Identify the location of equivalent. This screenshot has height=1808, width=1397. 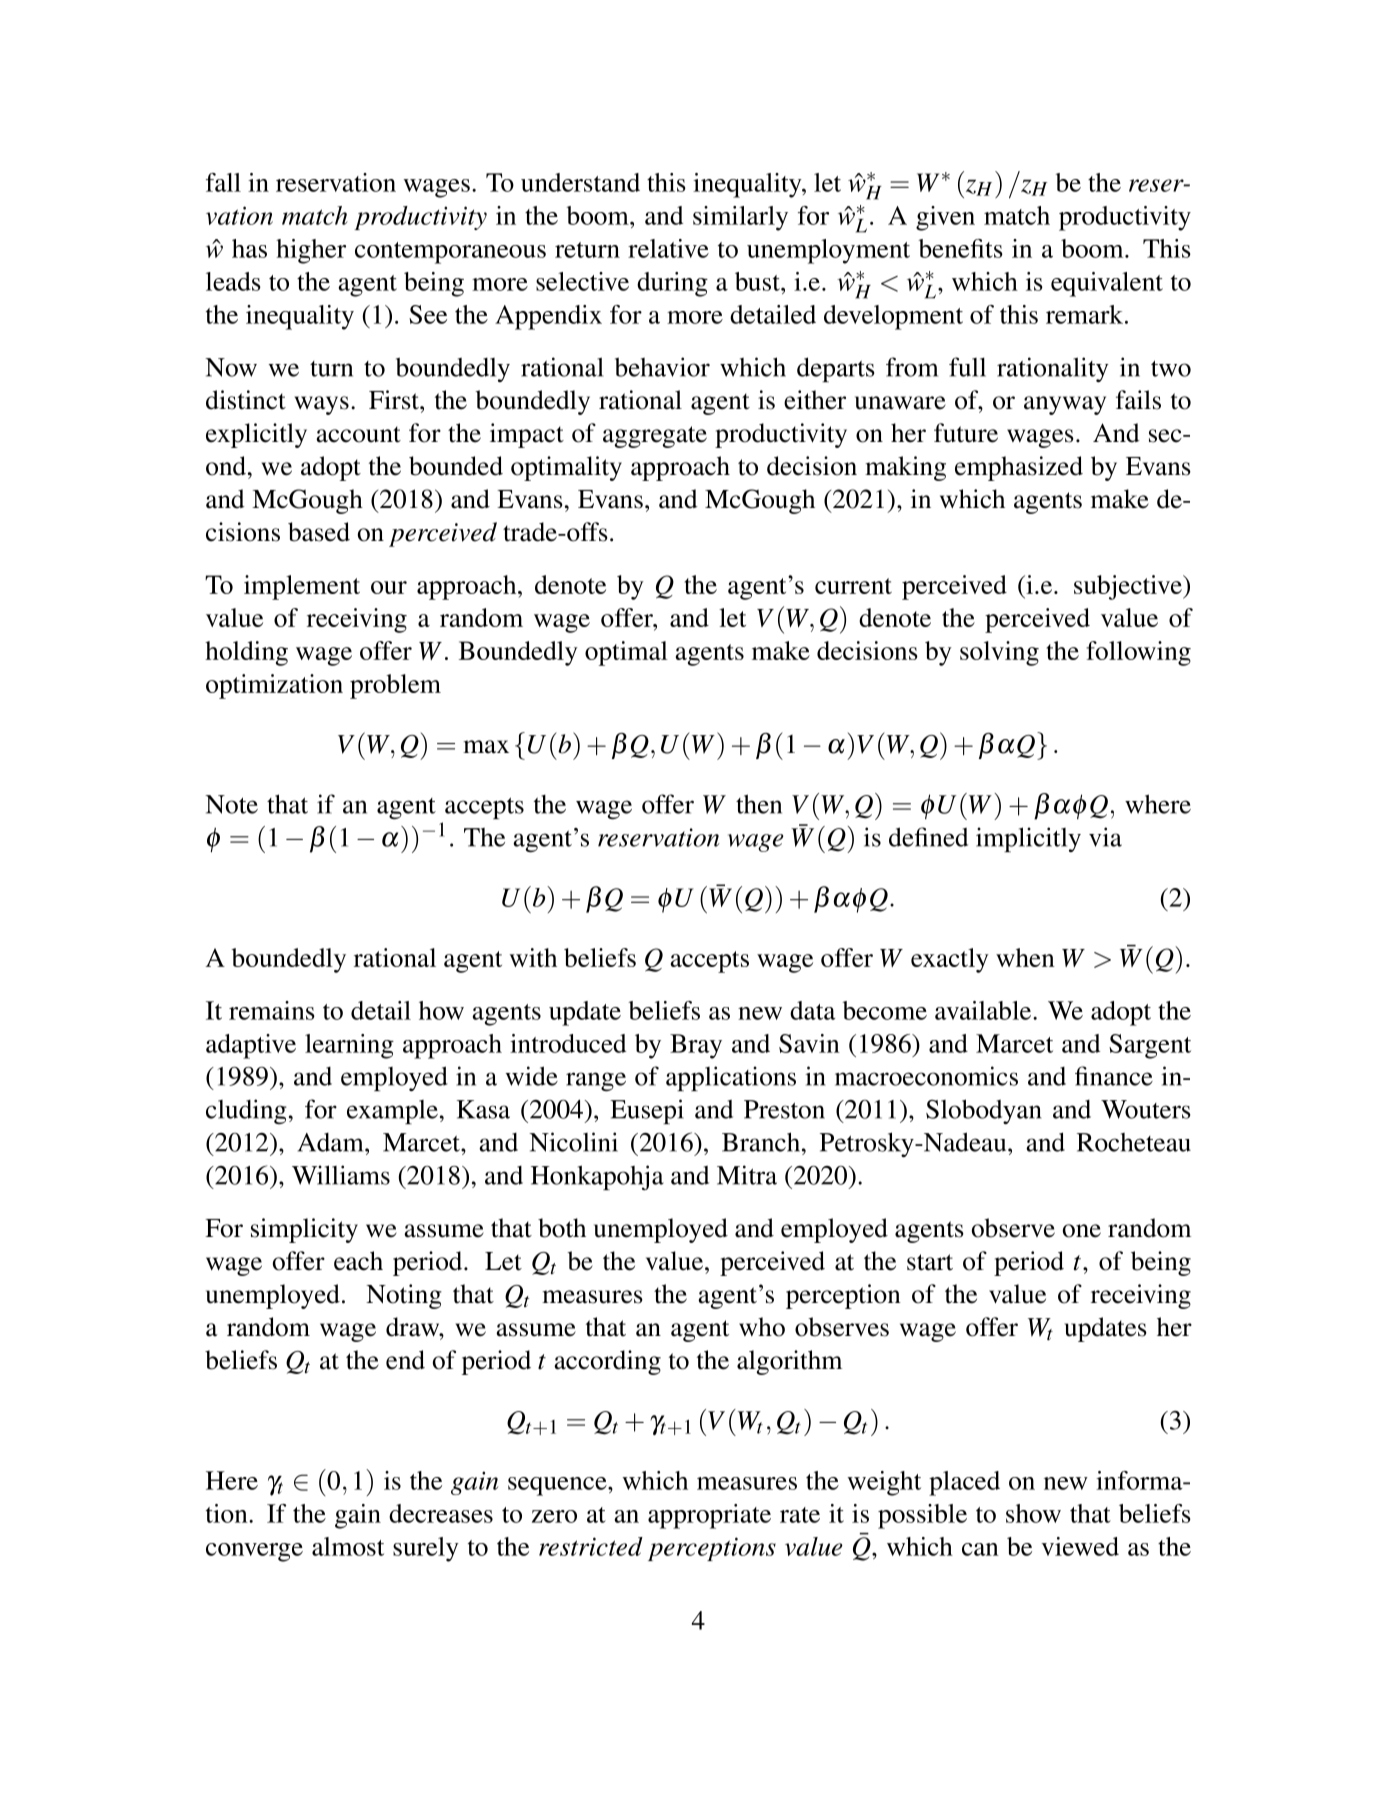
(1107, 284).
